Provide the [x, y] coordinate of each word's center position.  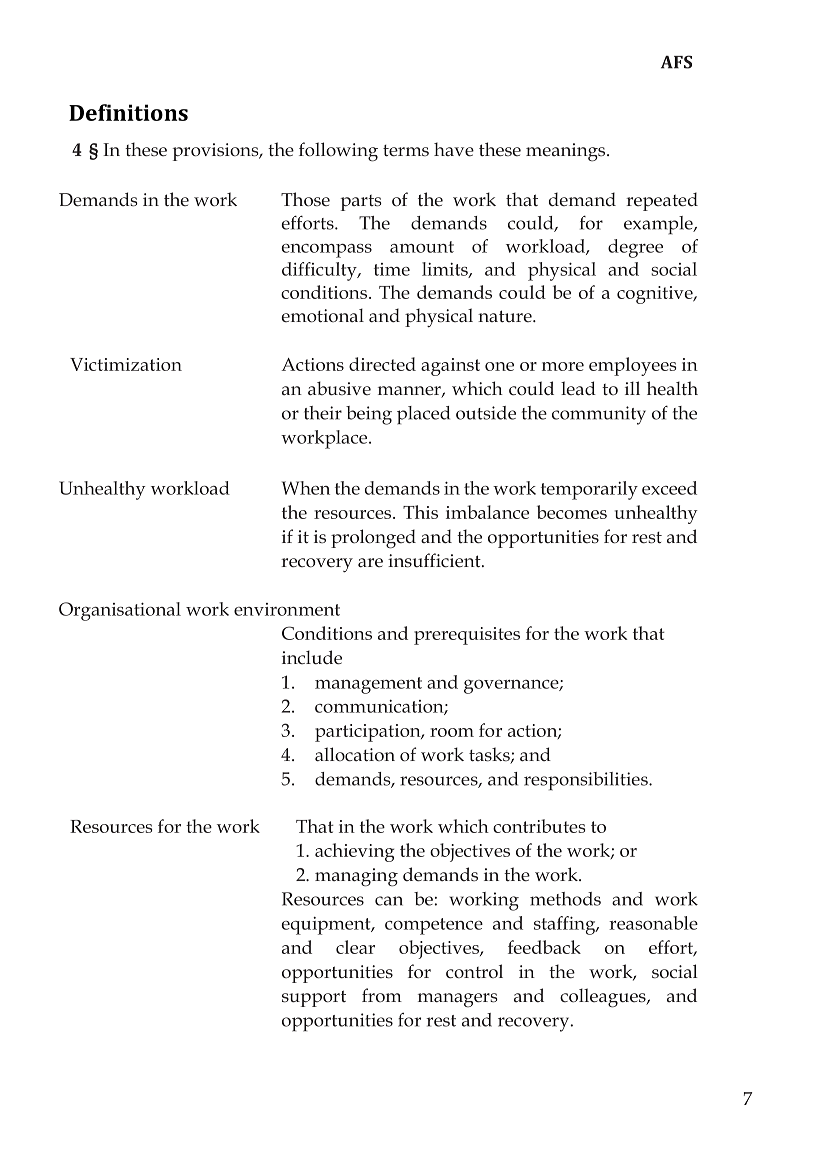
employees [632, 366]
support [314, 998]
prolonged [373, 539]
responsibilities [587, 781]
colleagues [604, 998]
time [392, 269]
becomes [572, 512]
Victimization [126, 364]
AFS [676, 62]
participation [369, 733]
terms [406, 151]
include [312, 657]
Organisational [120, 611]
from [382, 995]
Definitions [128, 112]
